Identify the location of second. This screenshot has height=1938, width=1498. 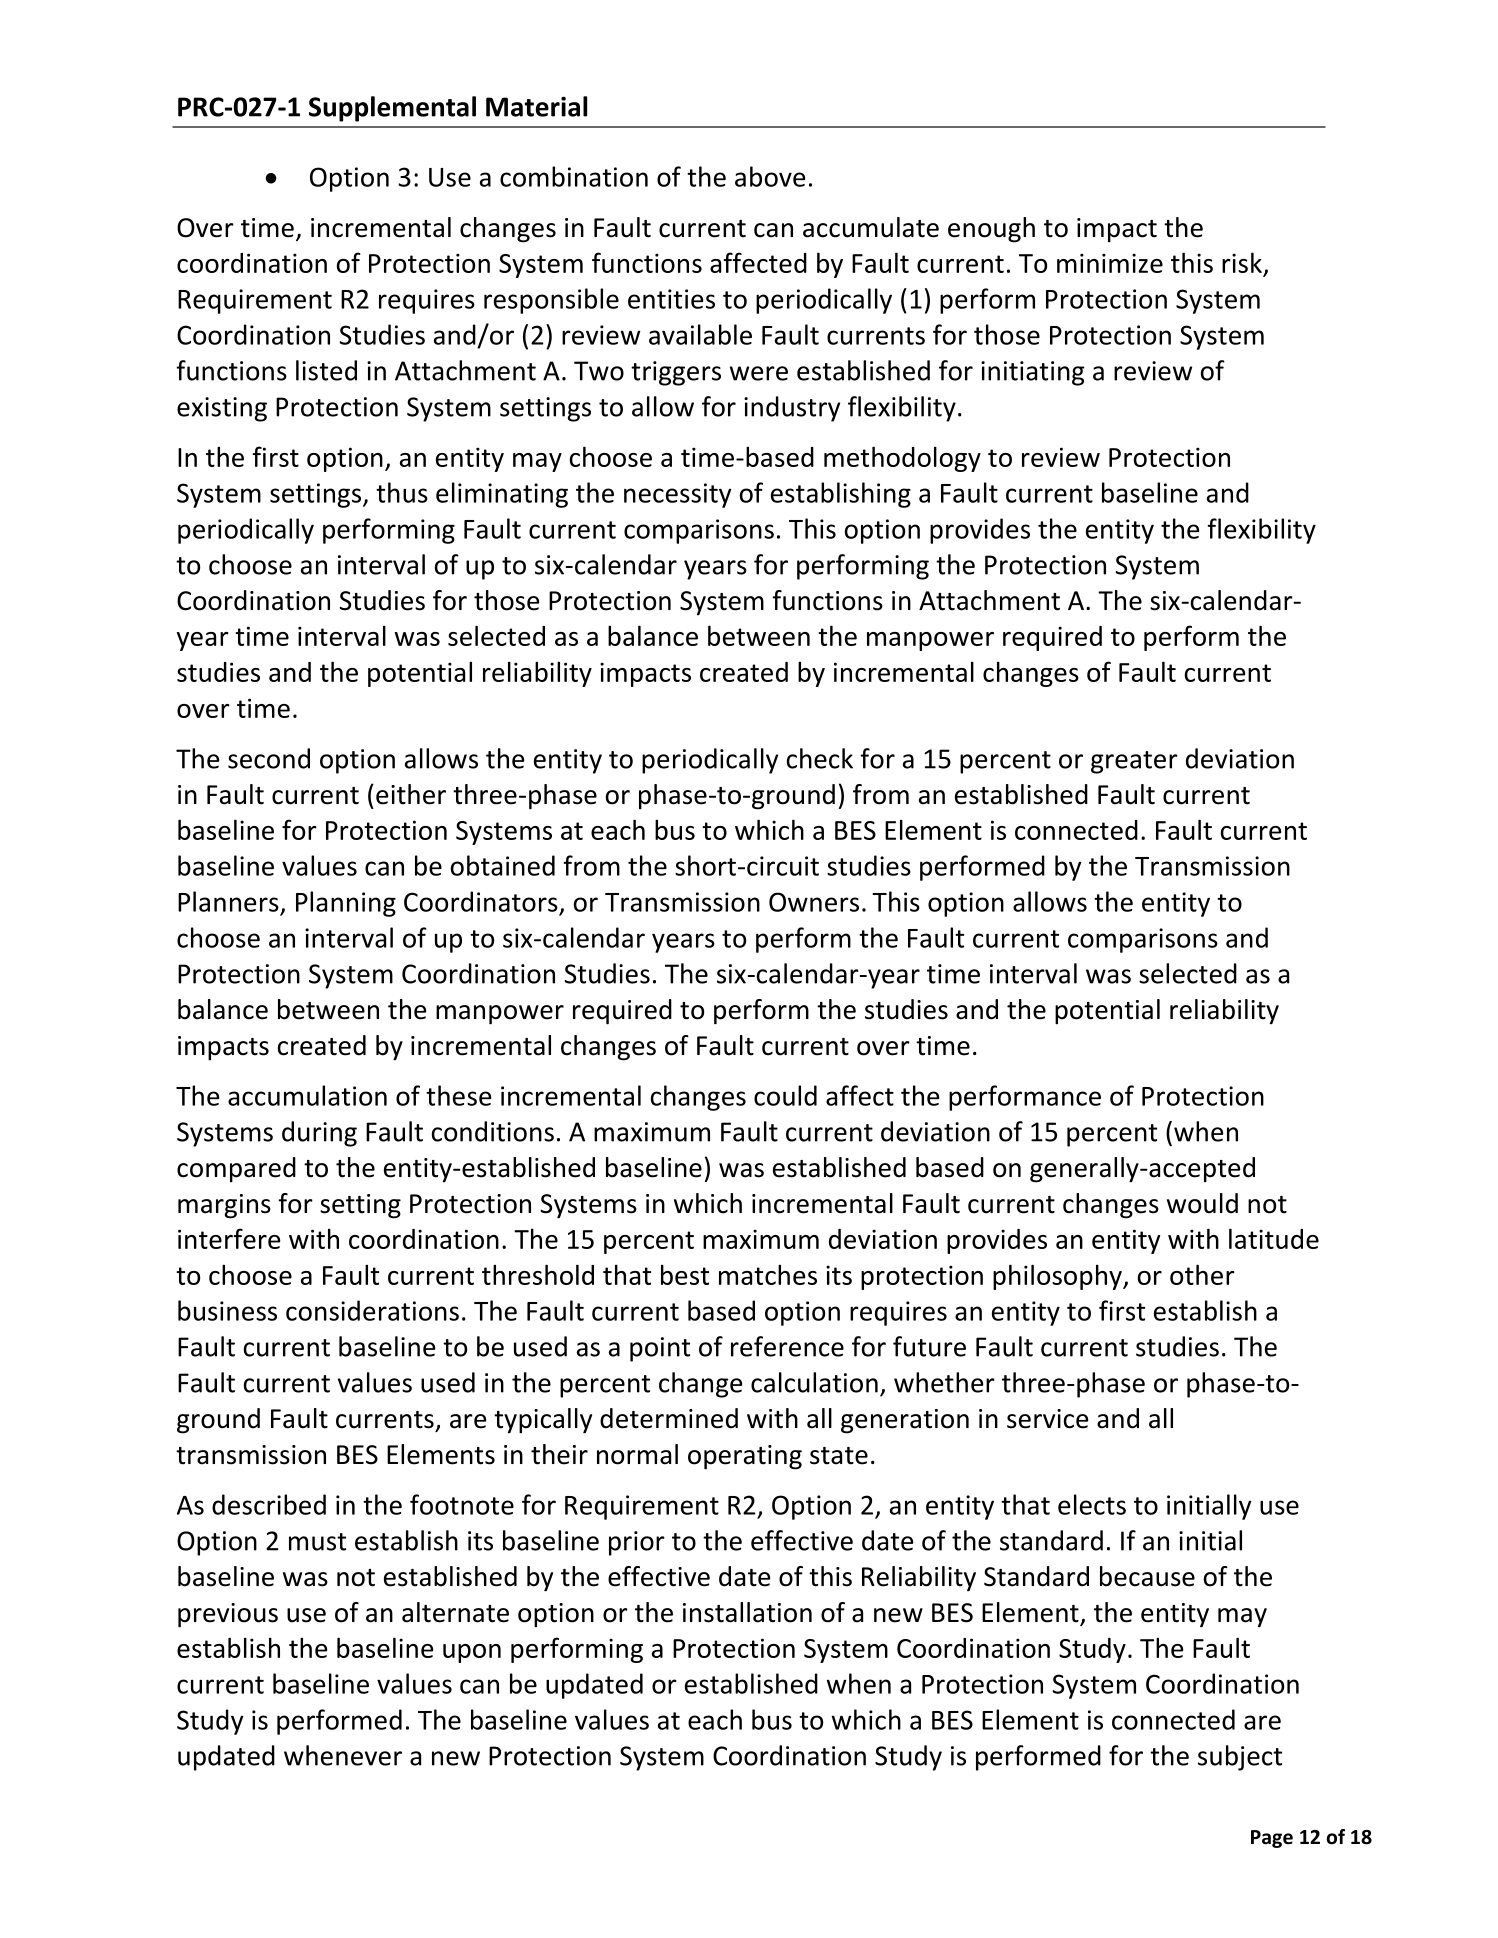
(269, 758).
